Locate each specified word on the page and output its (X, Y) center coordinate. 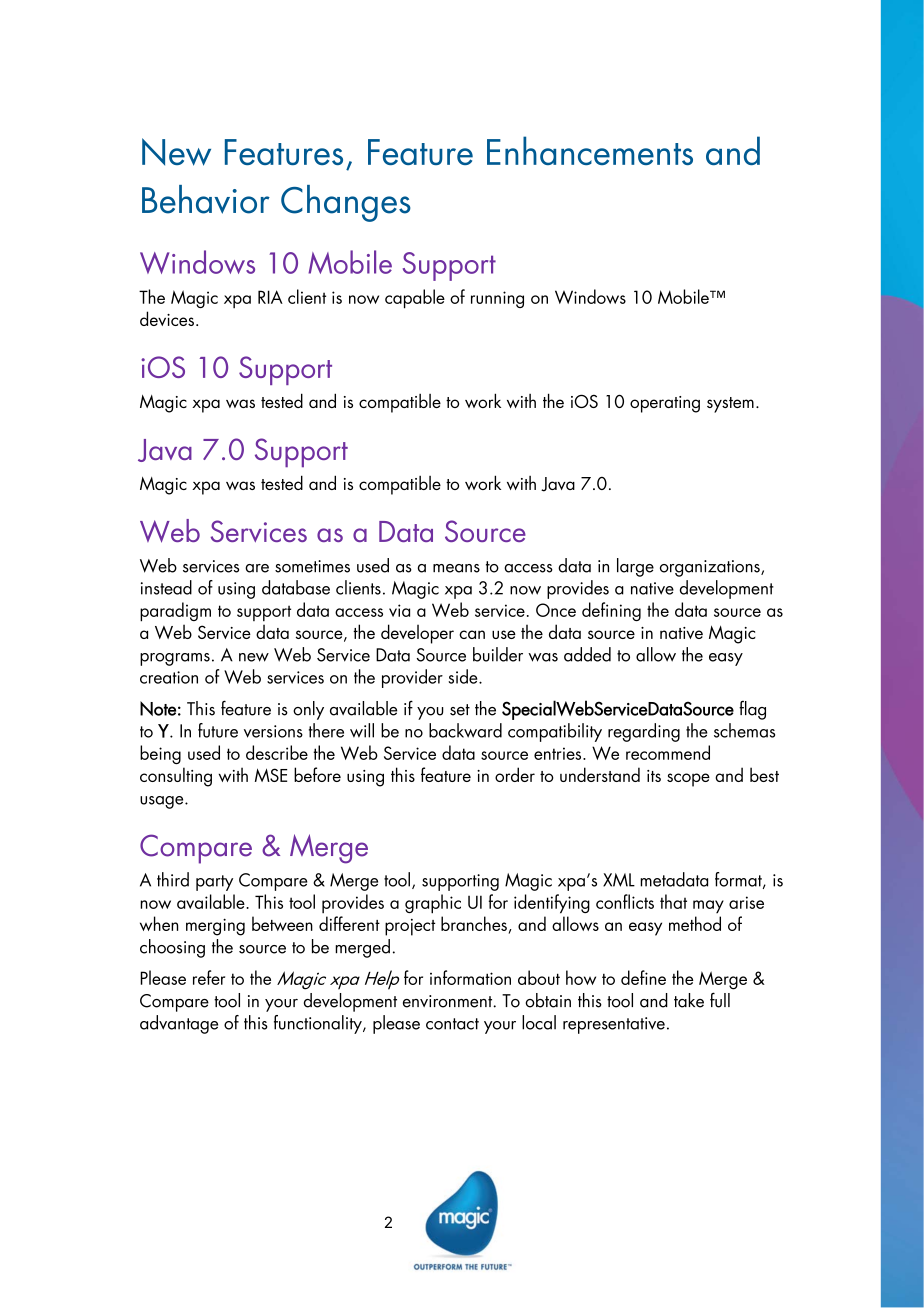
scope (688, 780)
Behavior (206, 199)
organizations (711, 568)
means (456, 568)
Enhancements (590, 150)
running (497, 299)
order (515, 774)
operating (665, 404)
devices (167, 318)
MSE (271, 775)
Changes (346, 203)
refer (209, 977)
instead (166, 587)
